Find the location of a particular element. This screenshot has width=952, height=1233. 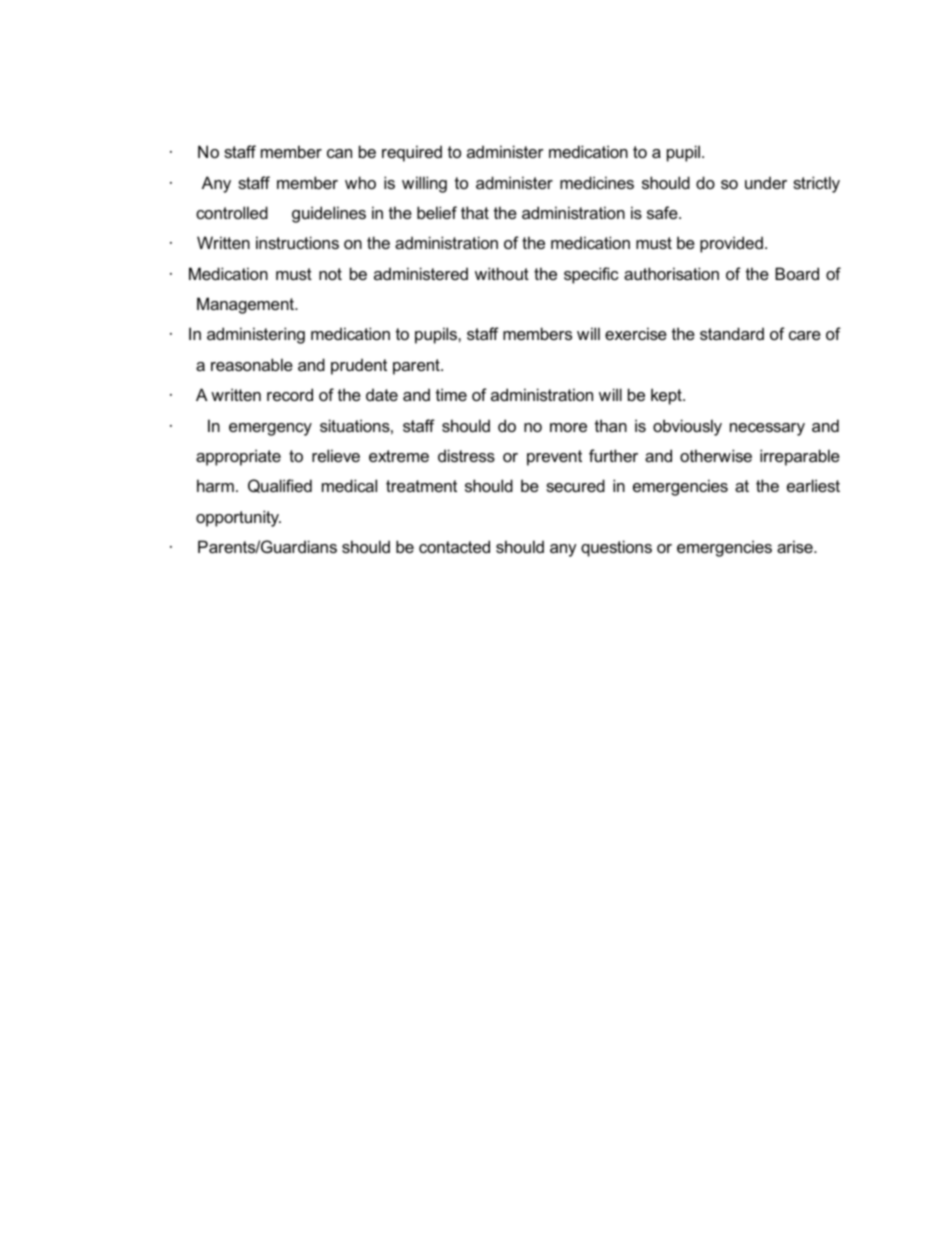

opportunity is located at coordinates (238, 518).
